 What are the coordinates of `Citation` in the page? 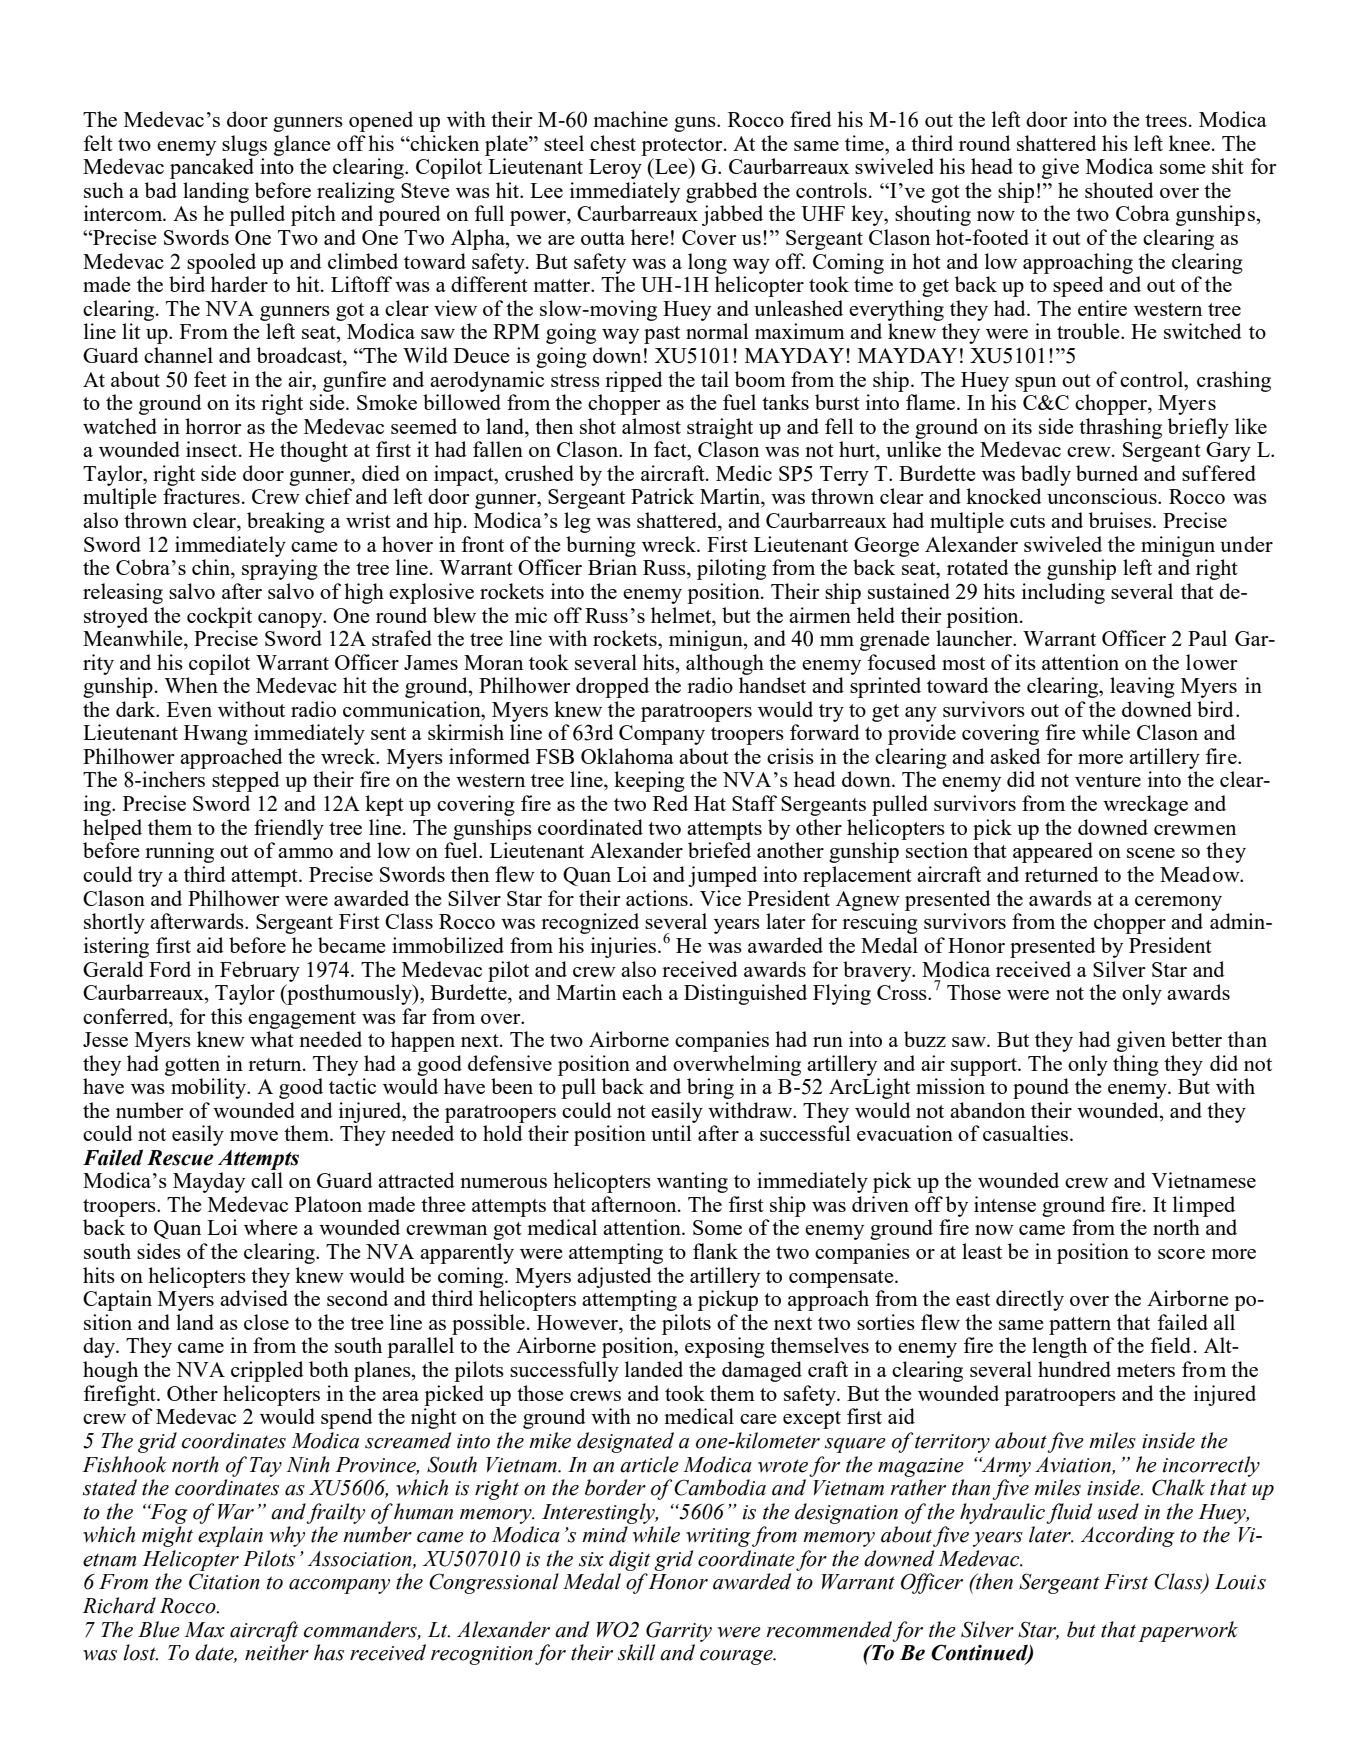 It's located at (224, 1581).
